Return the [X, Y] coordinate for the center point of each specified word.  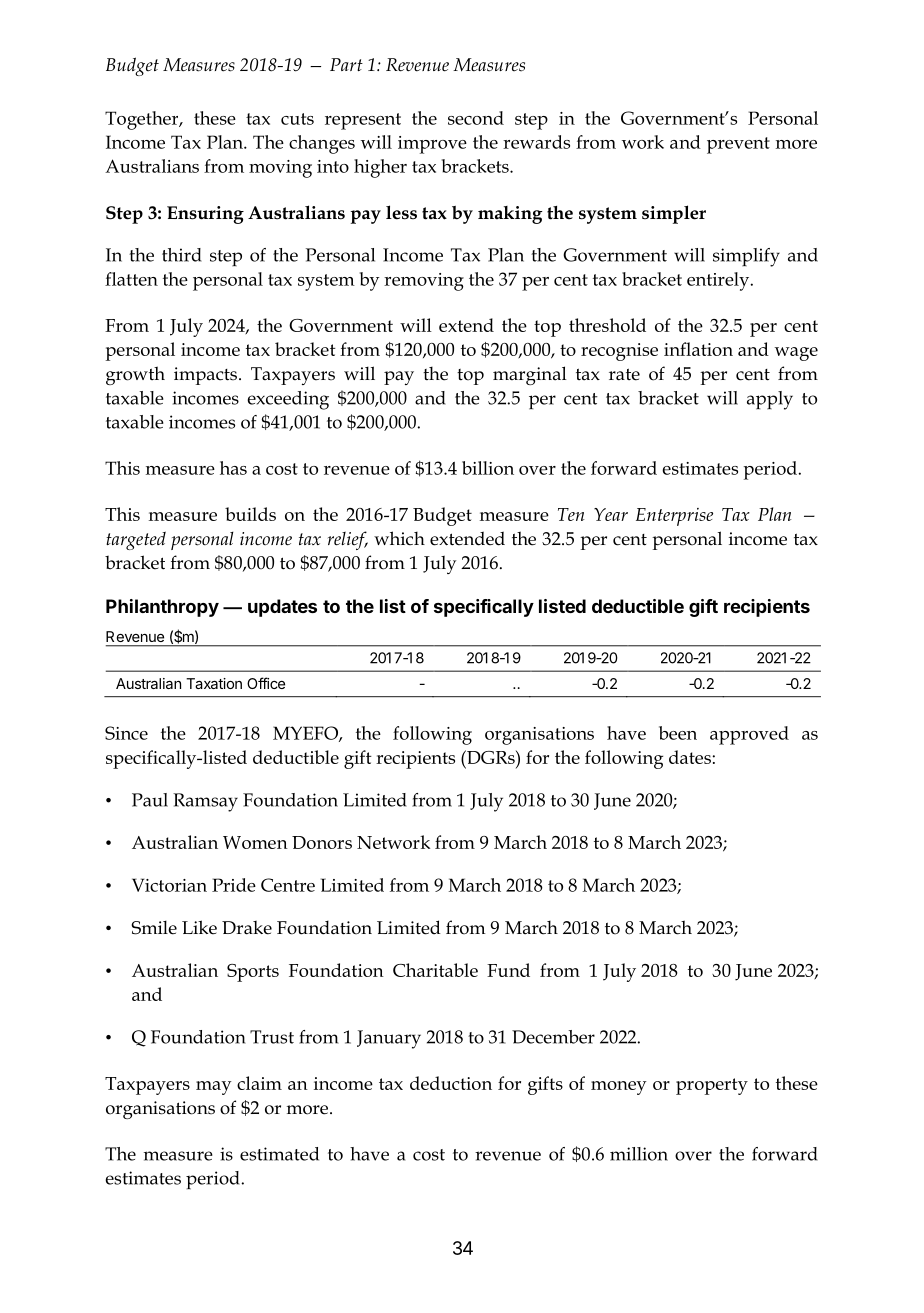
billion [488, 468]
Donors [322, 842]
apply [770, 400]
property [712, 1086]
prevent [738, 145]
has [233, 468]
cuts [297, 119]
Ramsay [205, 802]
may [214, 1088]
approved [749, 735]
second [476, 118]
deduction [451, 1083]
